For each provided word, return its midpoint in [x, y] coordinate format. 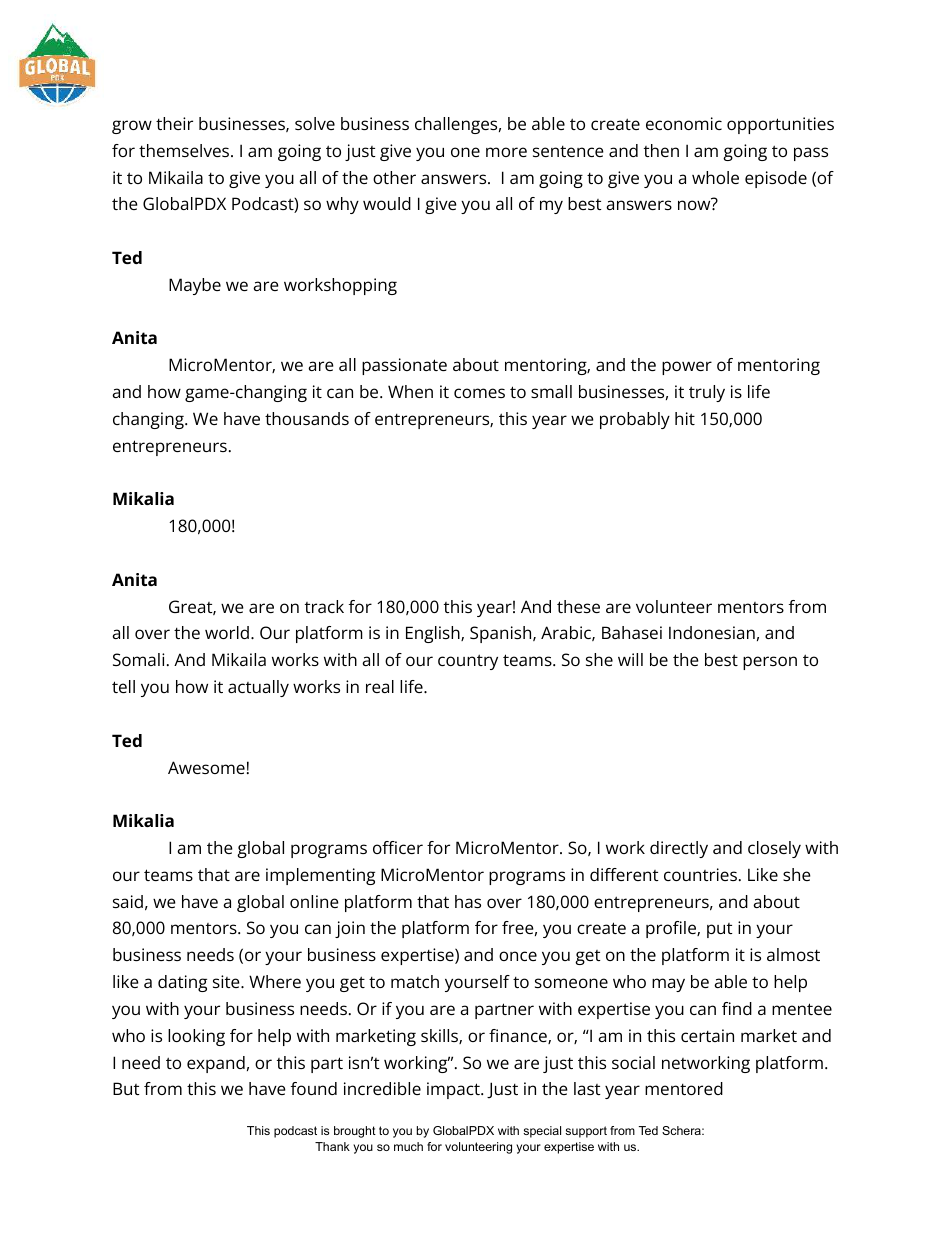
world [227, 632]
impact [454, 1090]
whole [715, 177]
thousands [307, 418]
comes [479, 393]
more [506, 152]
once [518, 956]
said [128, 901]
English [434, 634]
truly [707, 393]
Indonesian [712, 632]
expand [216, 1064]
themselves [185, 150]
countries [700, 874]
